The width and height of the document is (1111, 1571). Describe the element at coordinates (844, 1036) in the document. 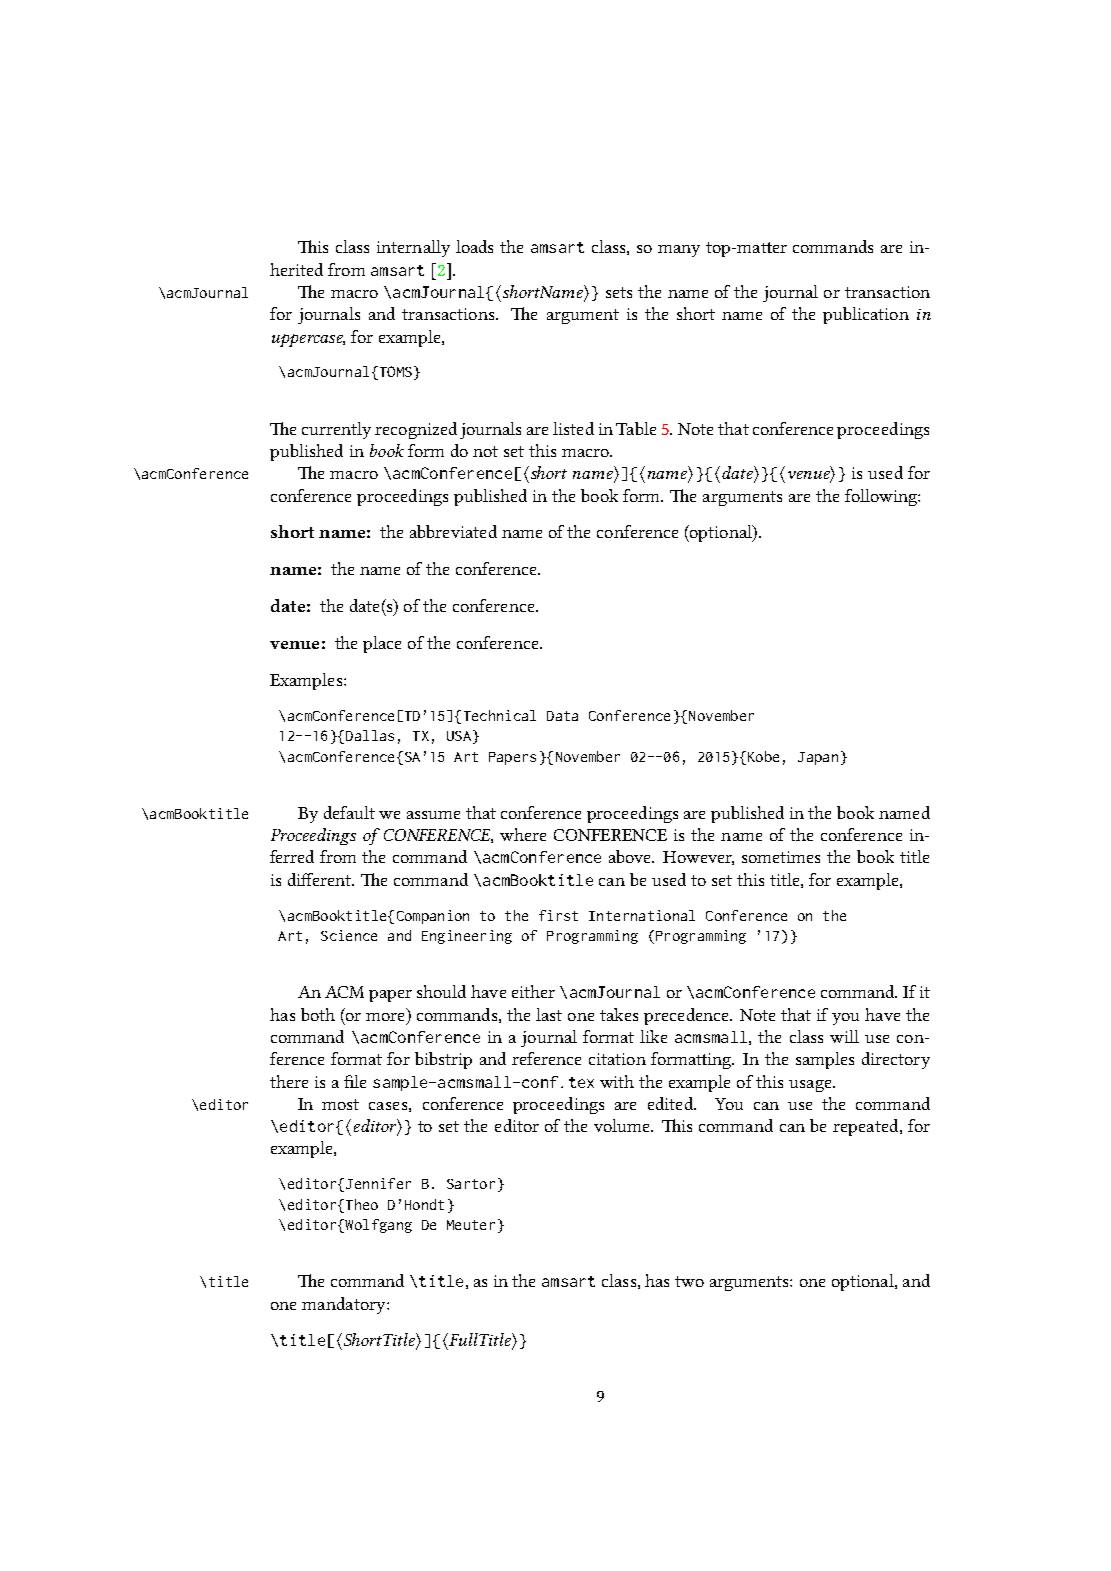

I see `will` at that location.
